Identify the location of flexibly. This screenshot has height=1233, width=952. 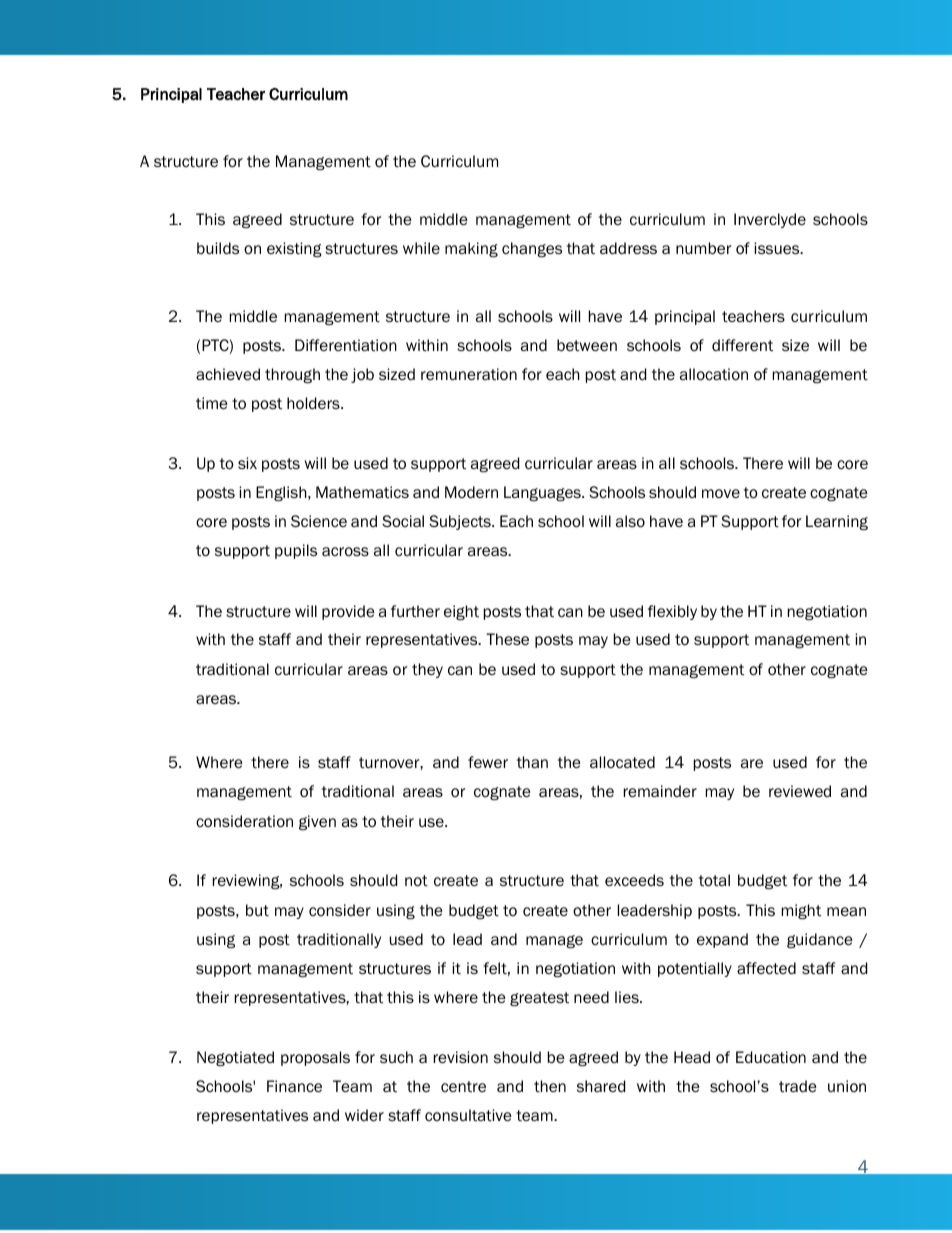
(672, 612).
